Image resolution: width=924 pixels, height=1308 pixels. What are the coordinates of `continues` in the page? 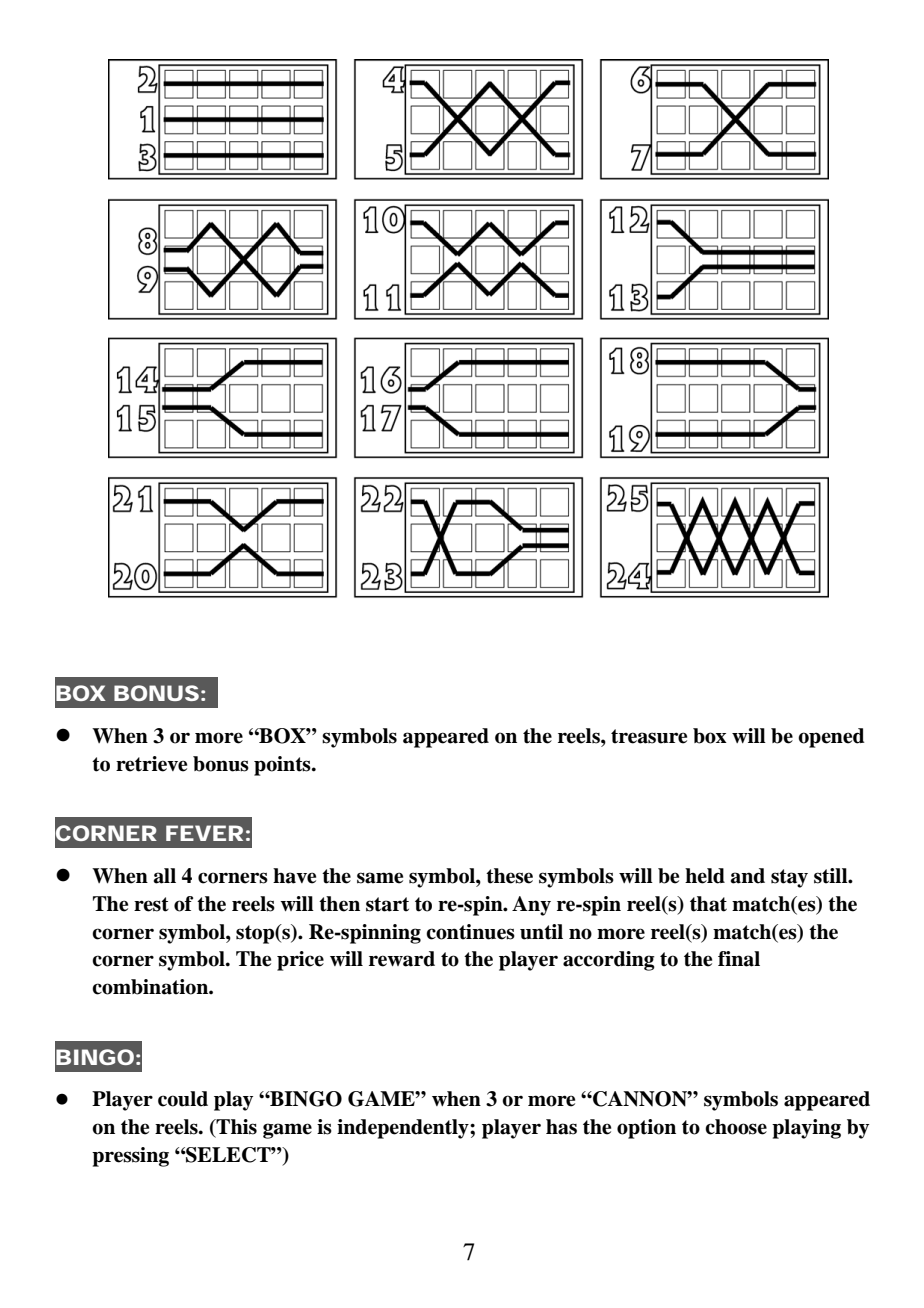 It's located at (470, 932).
